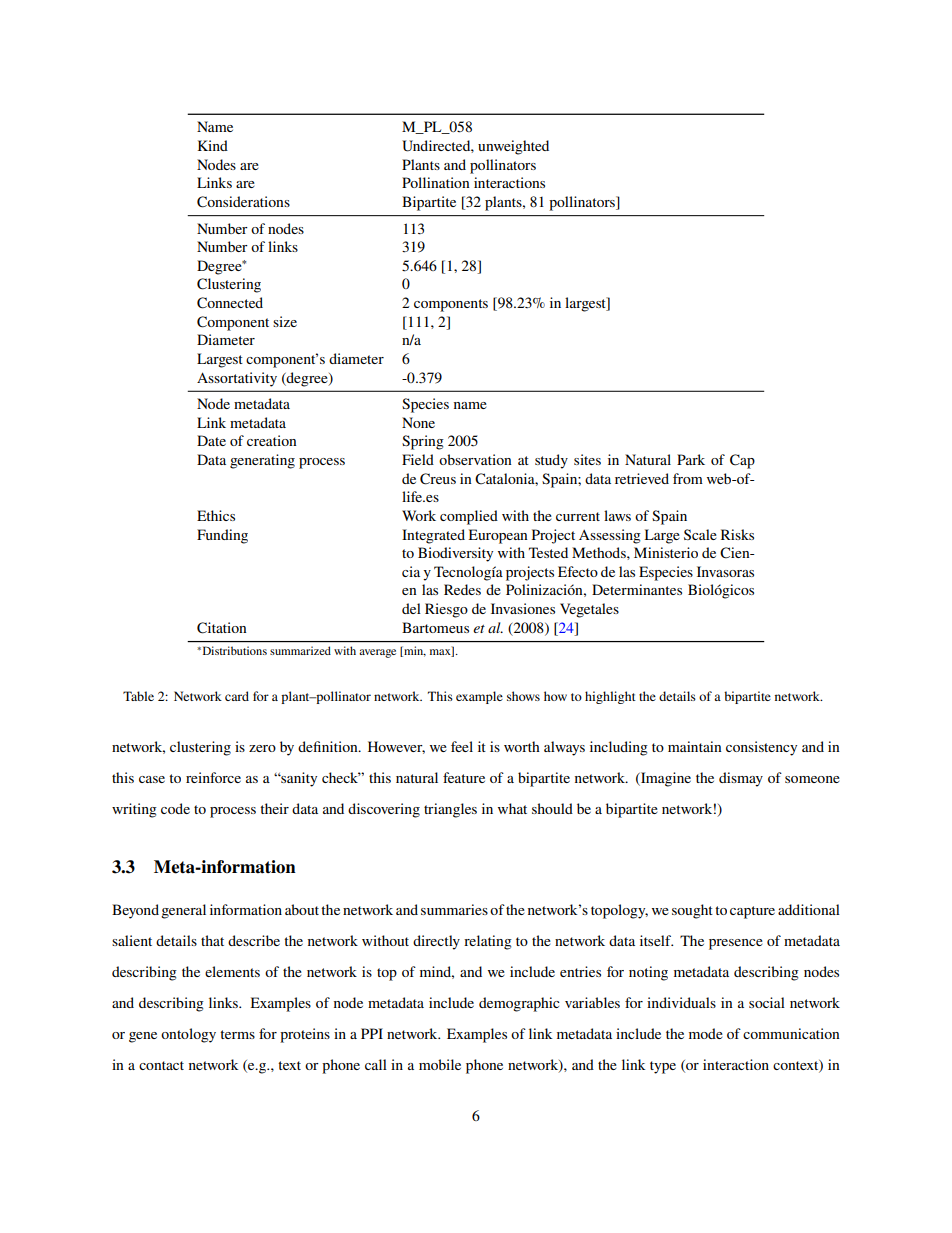 This screenshot has height=1233, width=952. I want to click on Kind, so click(213, 145).
